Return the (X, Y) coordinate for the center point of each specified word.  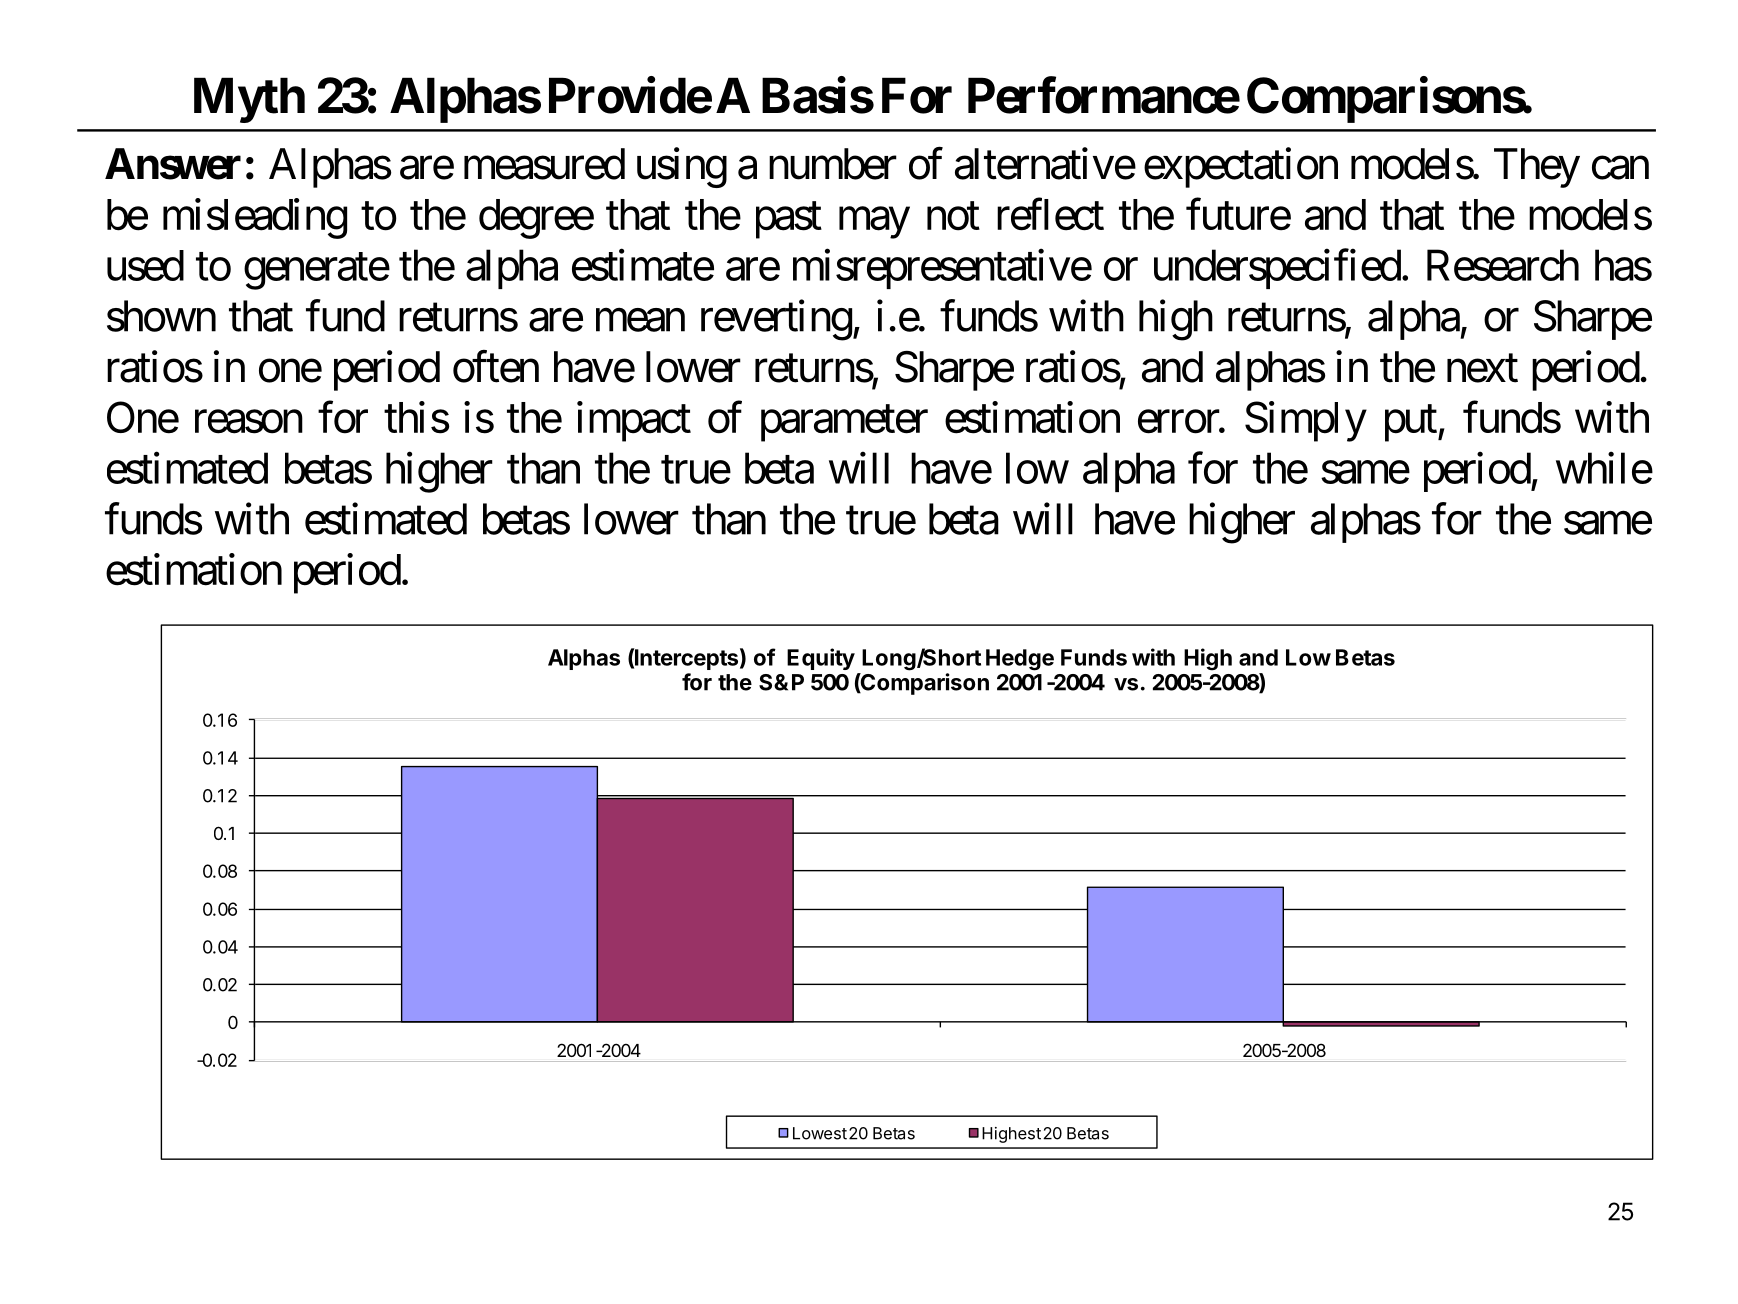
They (1537, 168)
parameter (844, 424)
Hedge (1020, 660)
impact (634, 421)
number (833, 164)
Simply (1306, 421)
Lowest (820, 1133)
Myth (249, 100)
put (1411, 424)
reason (249, 422)
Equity (821, 659)
